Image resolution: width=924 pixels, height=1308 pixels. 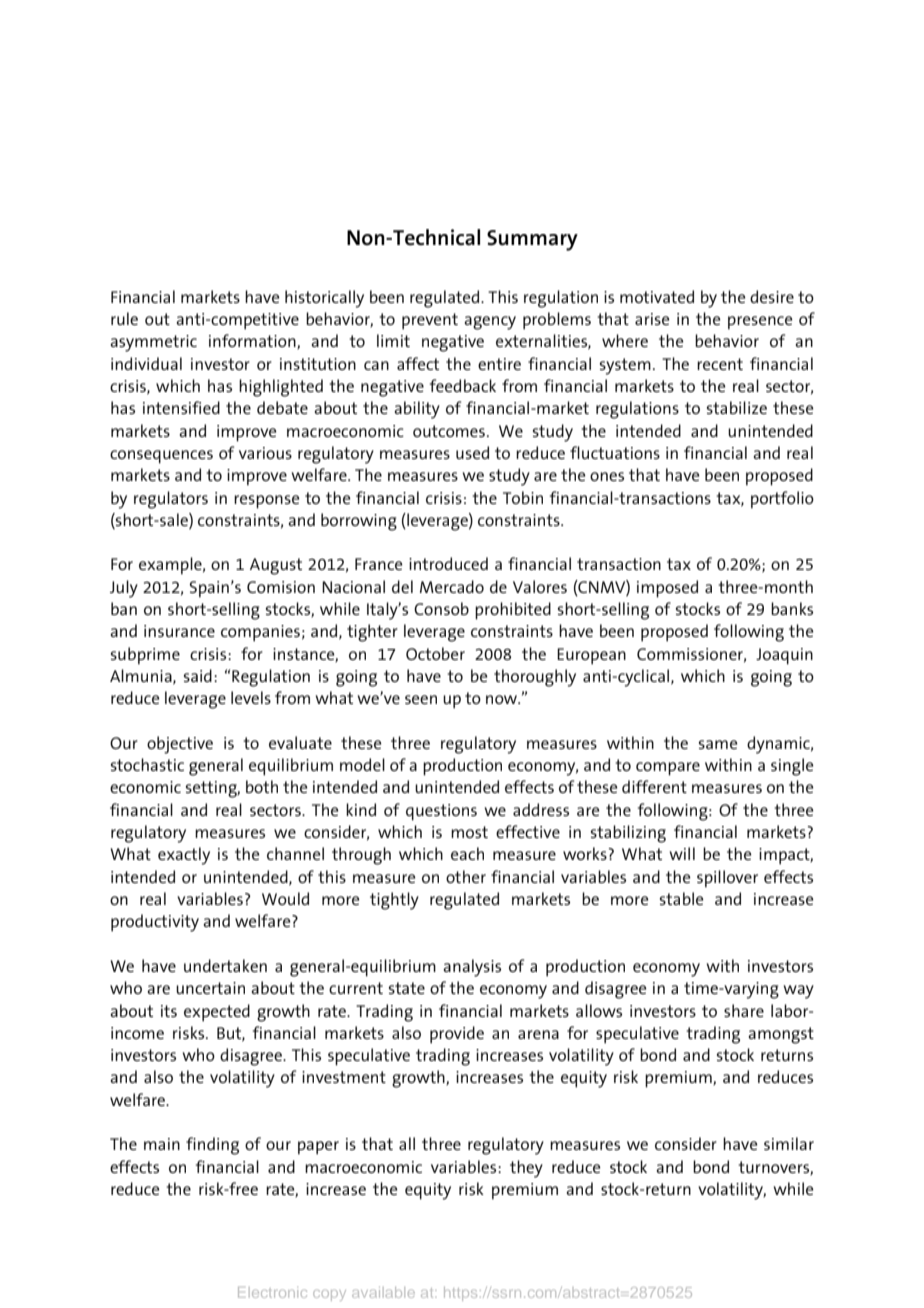 I want to click on available, so click(x=383, y=1292).
